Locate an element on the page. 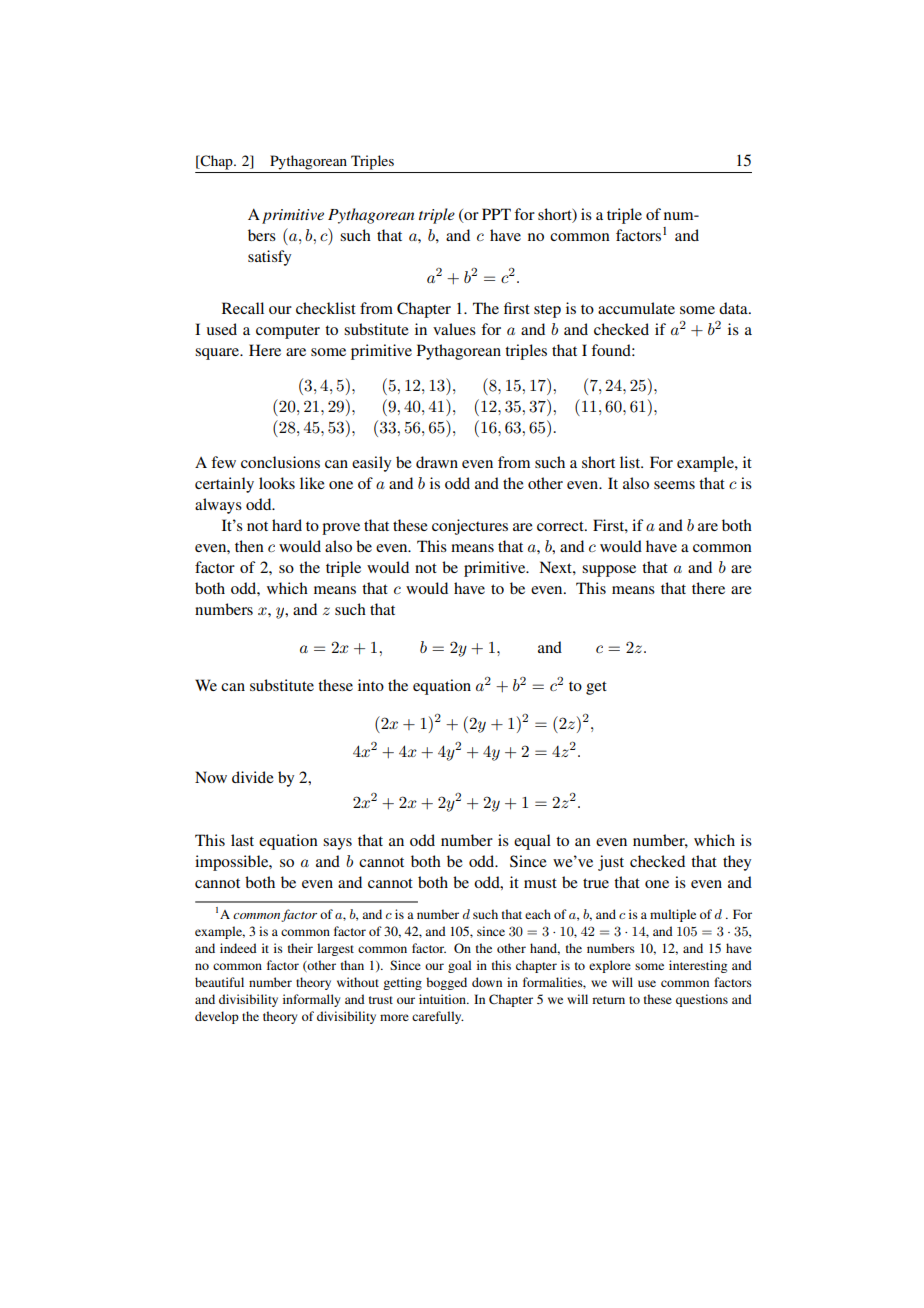  seems is located at coordinates (674, 485).
